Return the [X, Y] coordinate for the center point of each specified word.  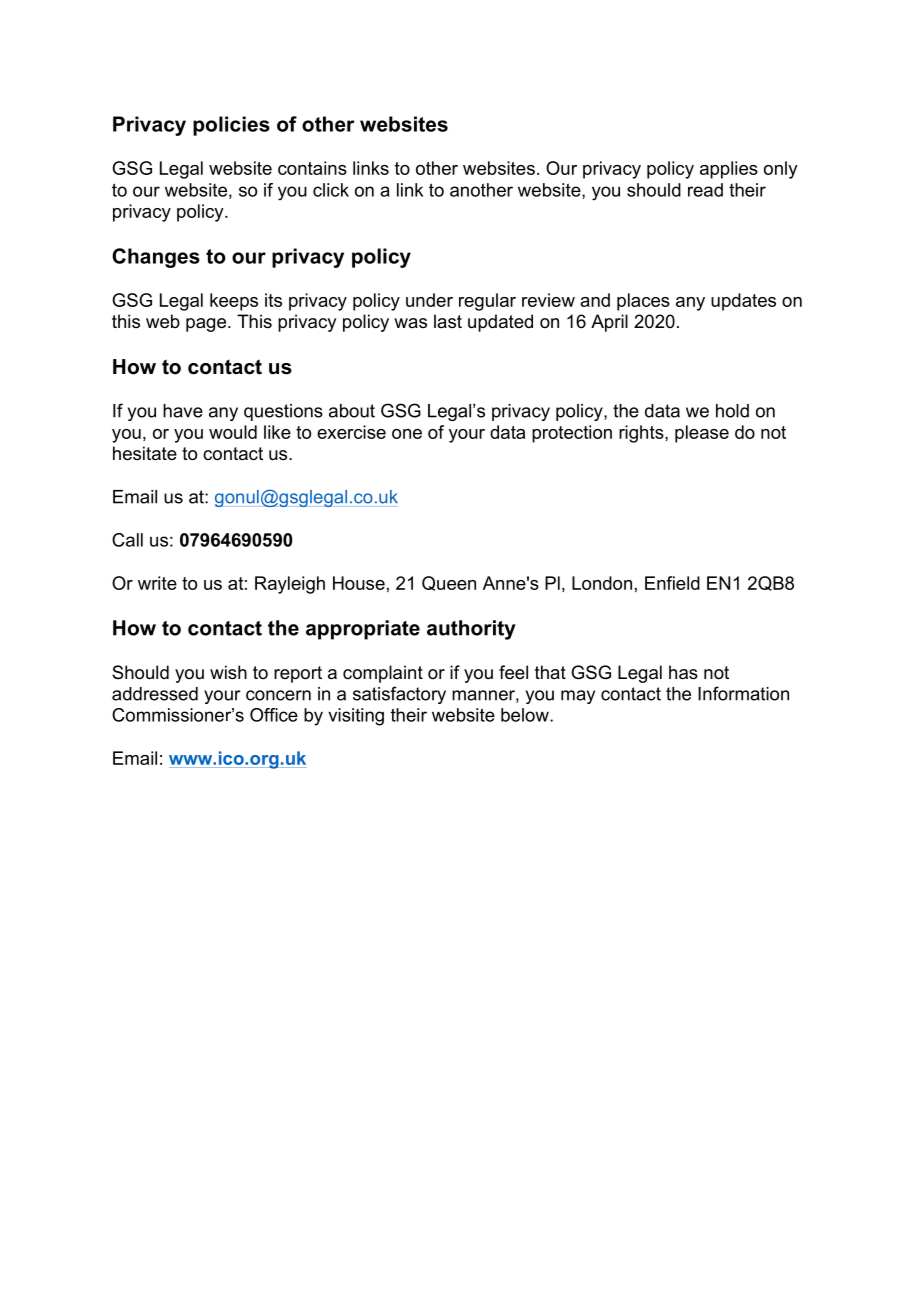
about [352, 411]
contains [312, 168]
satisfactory [399, 695]
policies [231, 126]
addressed [155, 694]
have [183, 411]
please [702, 434]
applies [729, 170]
